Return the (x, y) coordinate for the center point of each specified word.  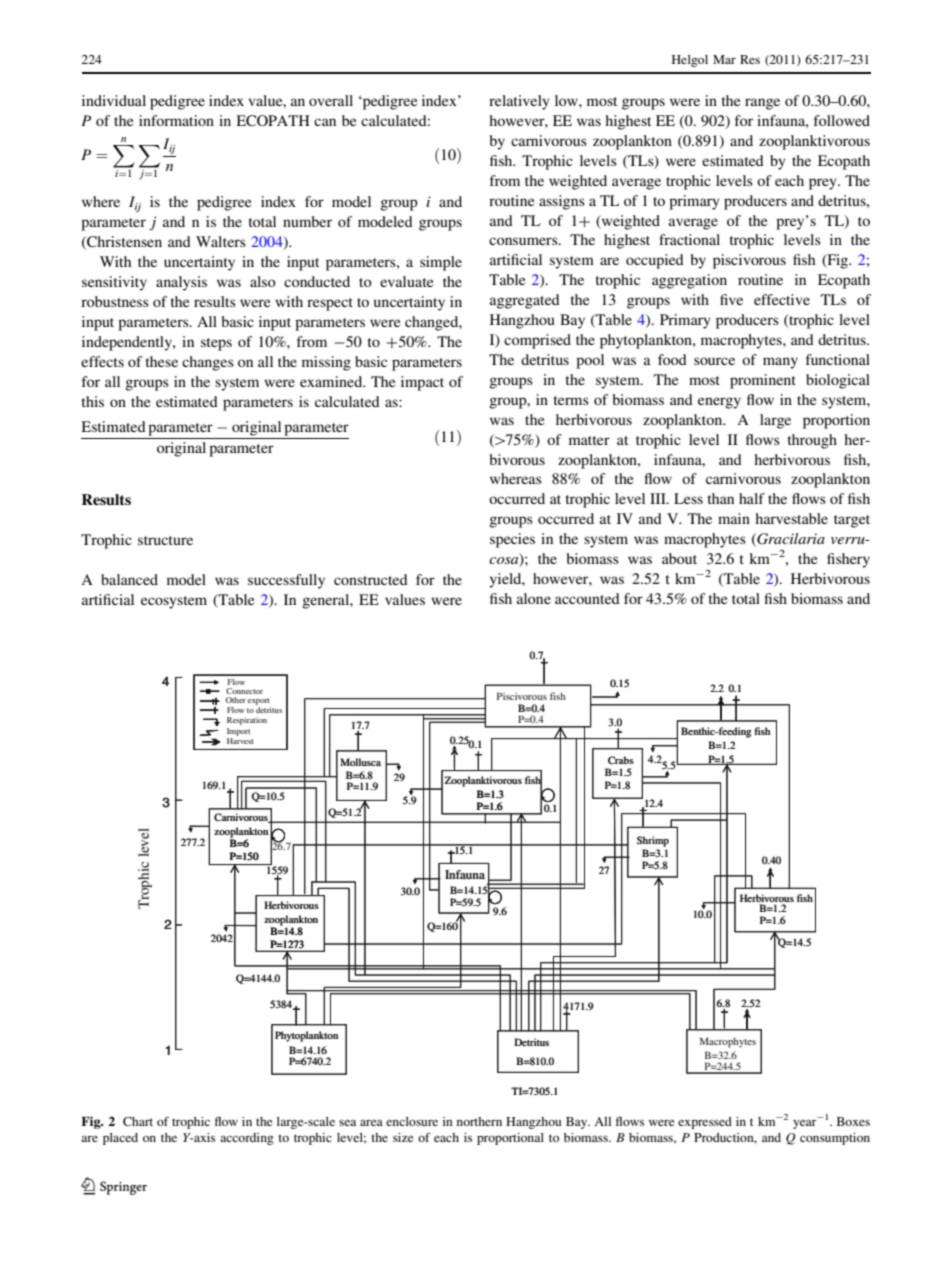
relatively (519, 102)
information (176, 120)
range (762, 104)
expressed (705, 1123)
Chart (138, 1121)
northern (479, 1121)
